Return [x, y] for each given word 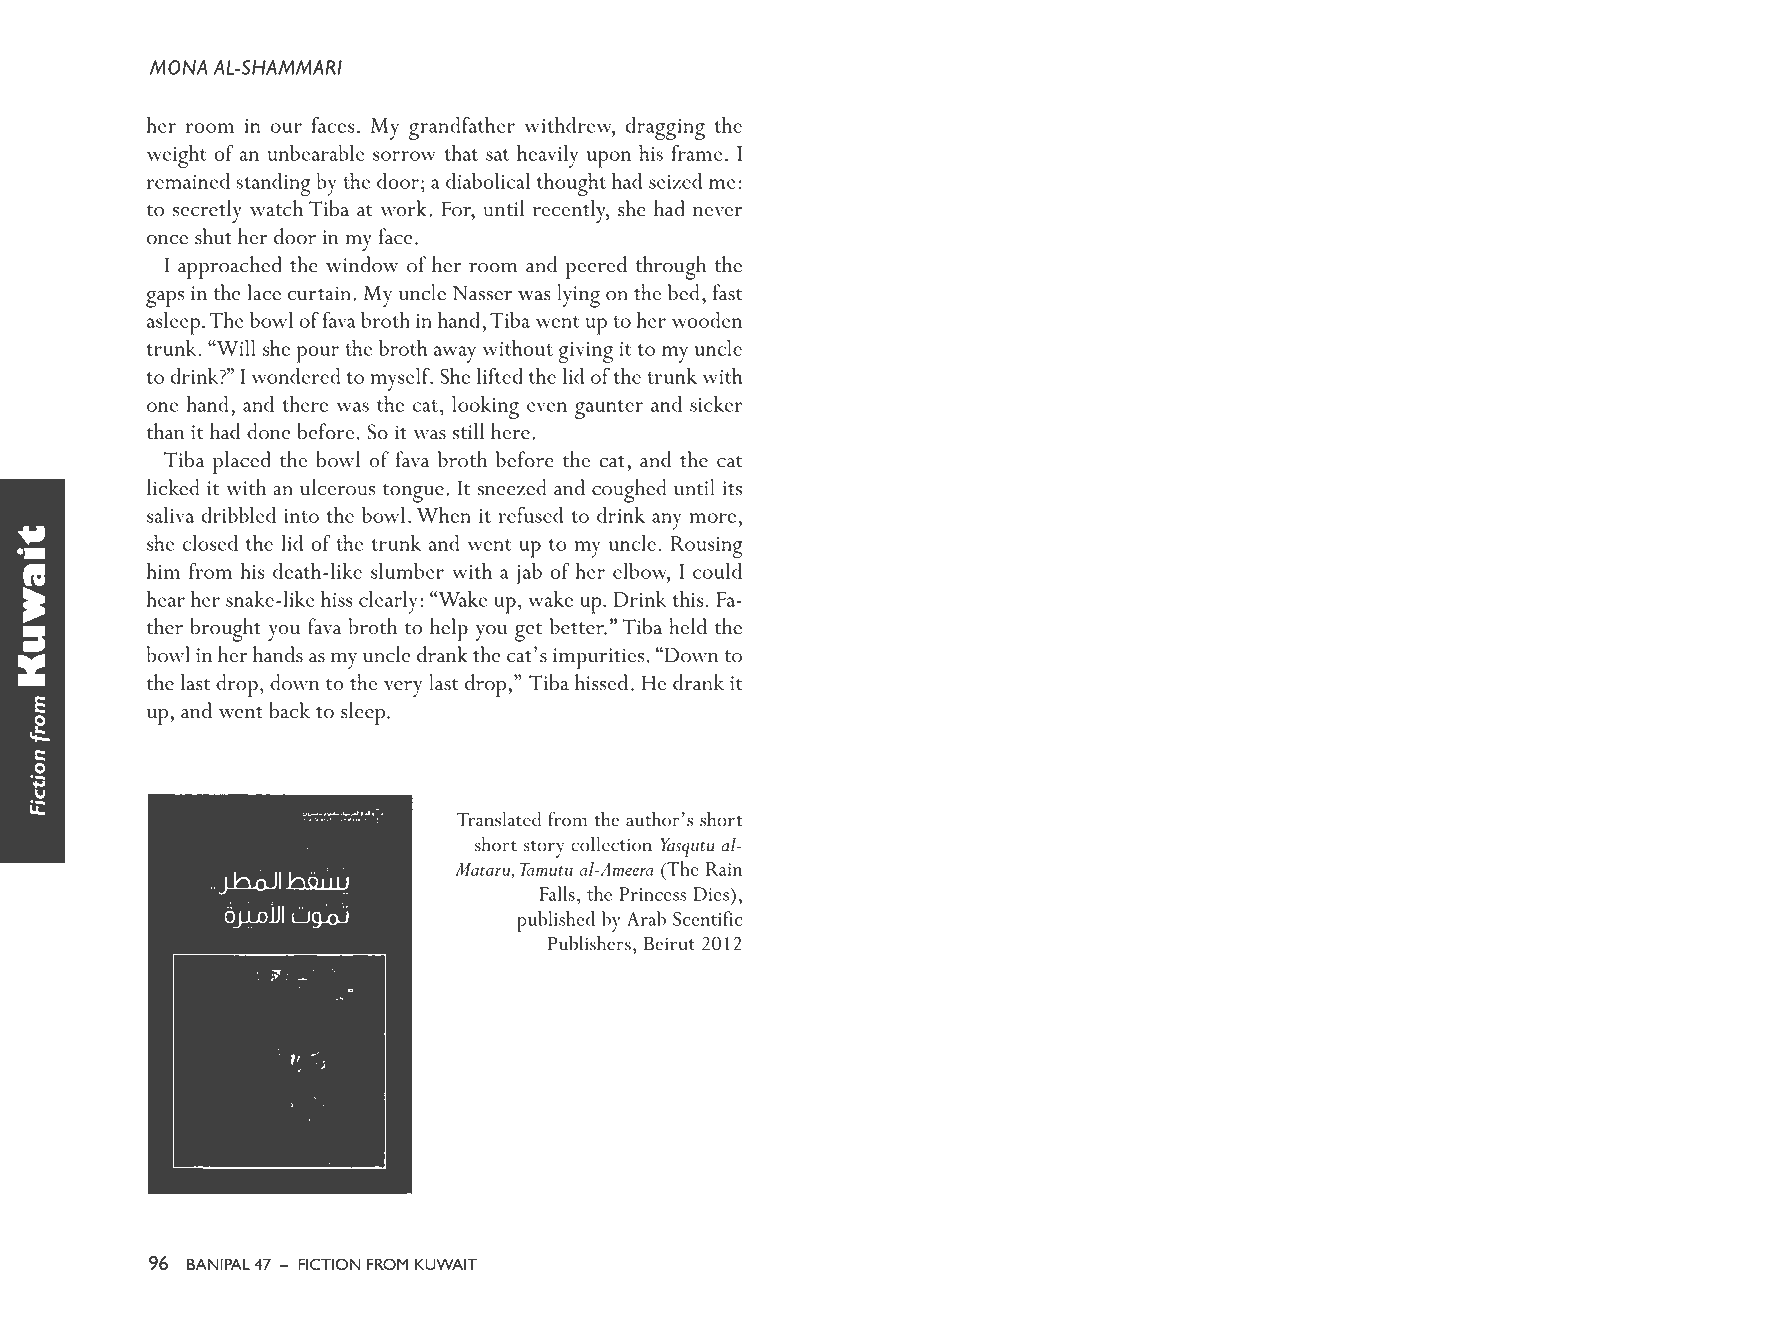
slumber [407, 571]
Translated [498, 819]
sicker [716, 404]
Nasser [482, 293]
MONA [179, 67]
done [269, 431]
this [688, 599]
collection [611, 844]
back [289, 710]
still [469, 431]
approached [230, 267]
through [671, 268]
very [403, 689]
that [461, 153]
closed [210, 543]
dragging [665, 128]
